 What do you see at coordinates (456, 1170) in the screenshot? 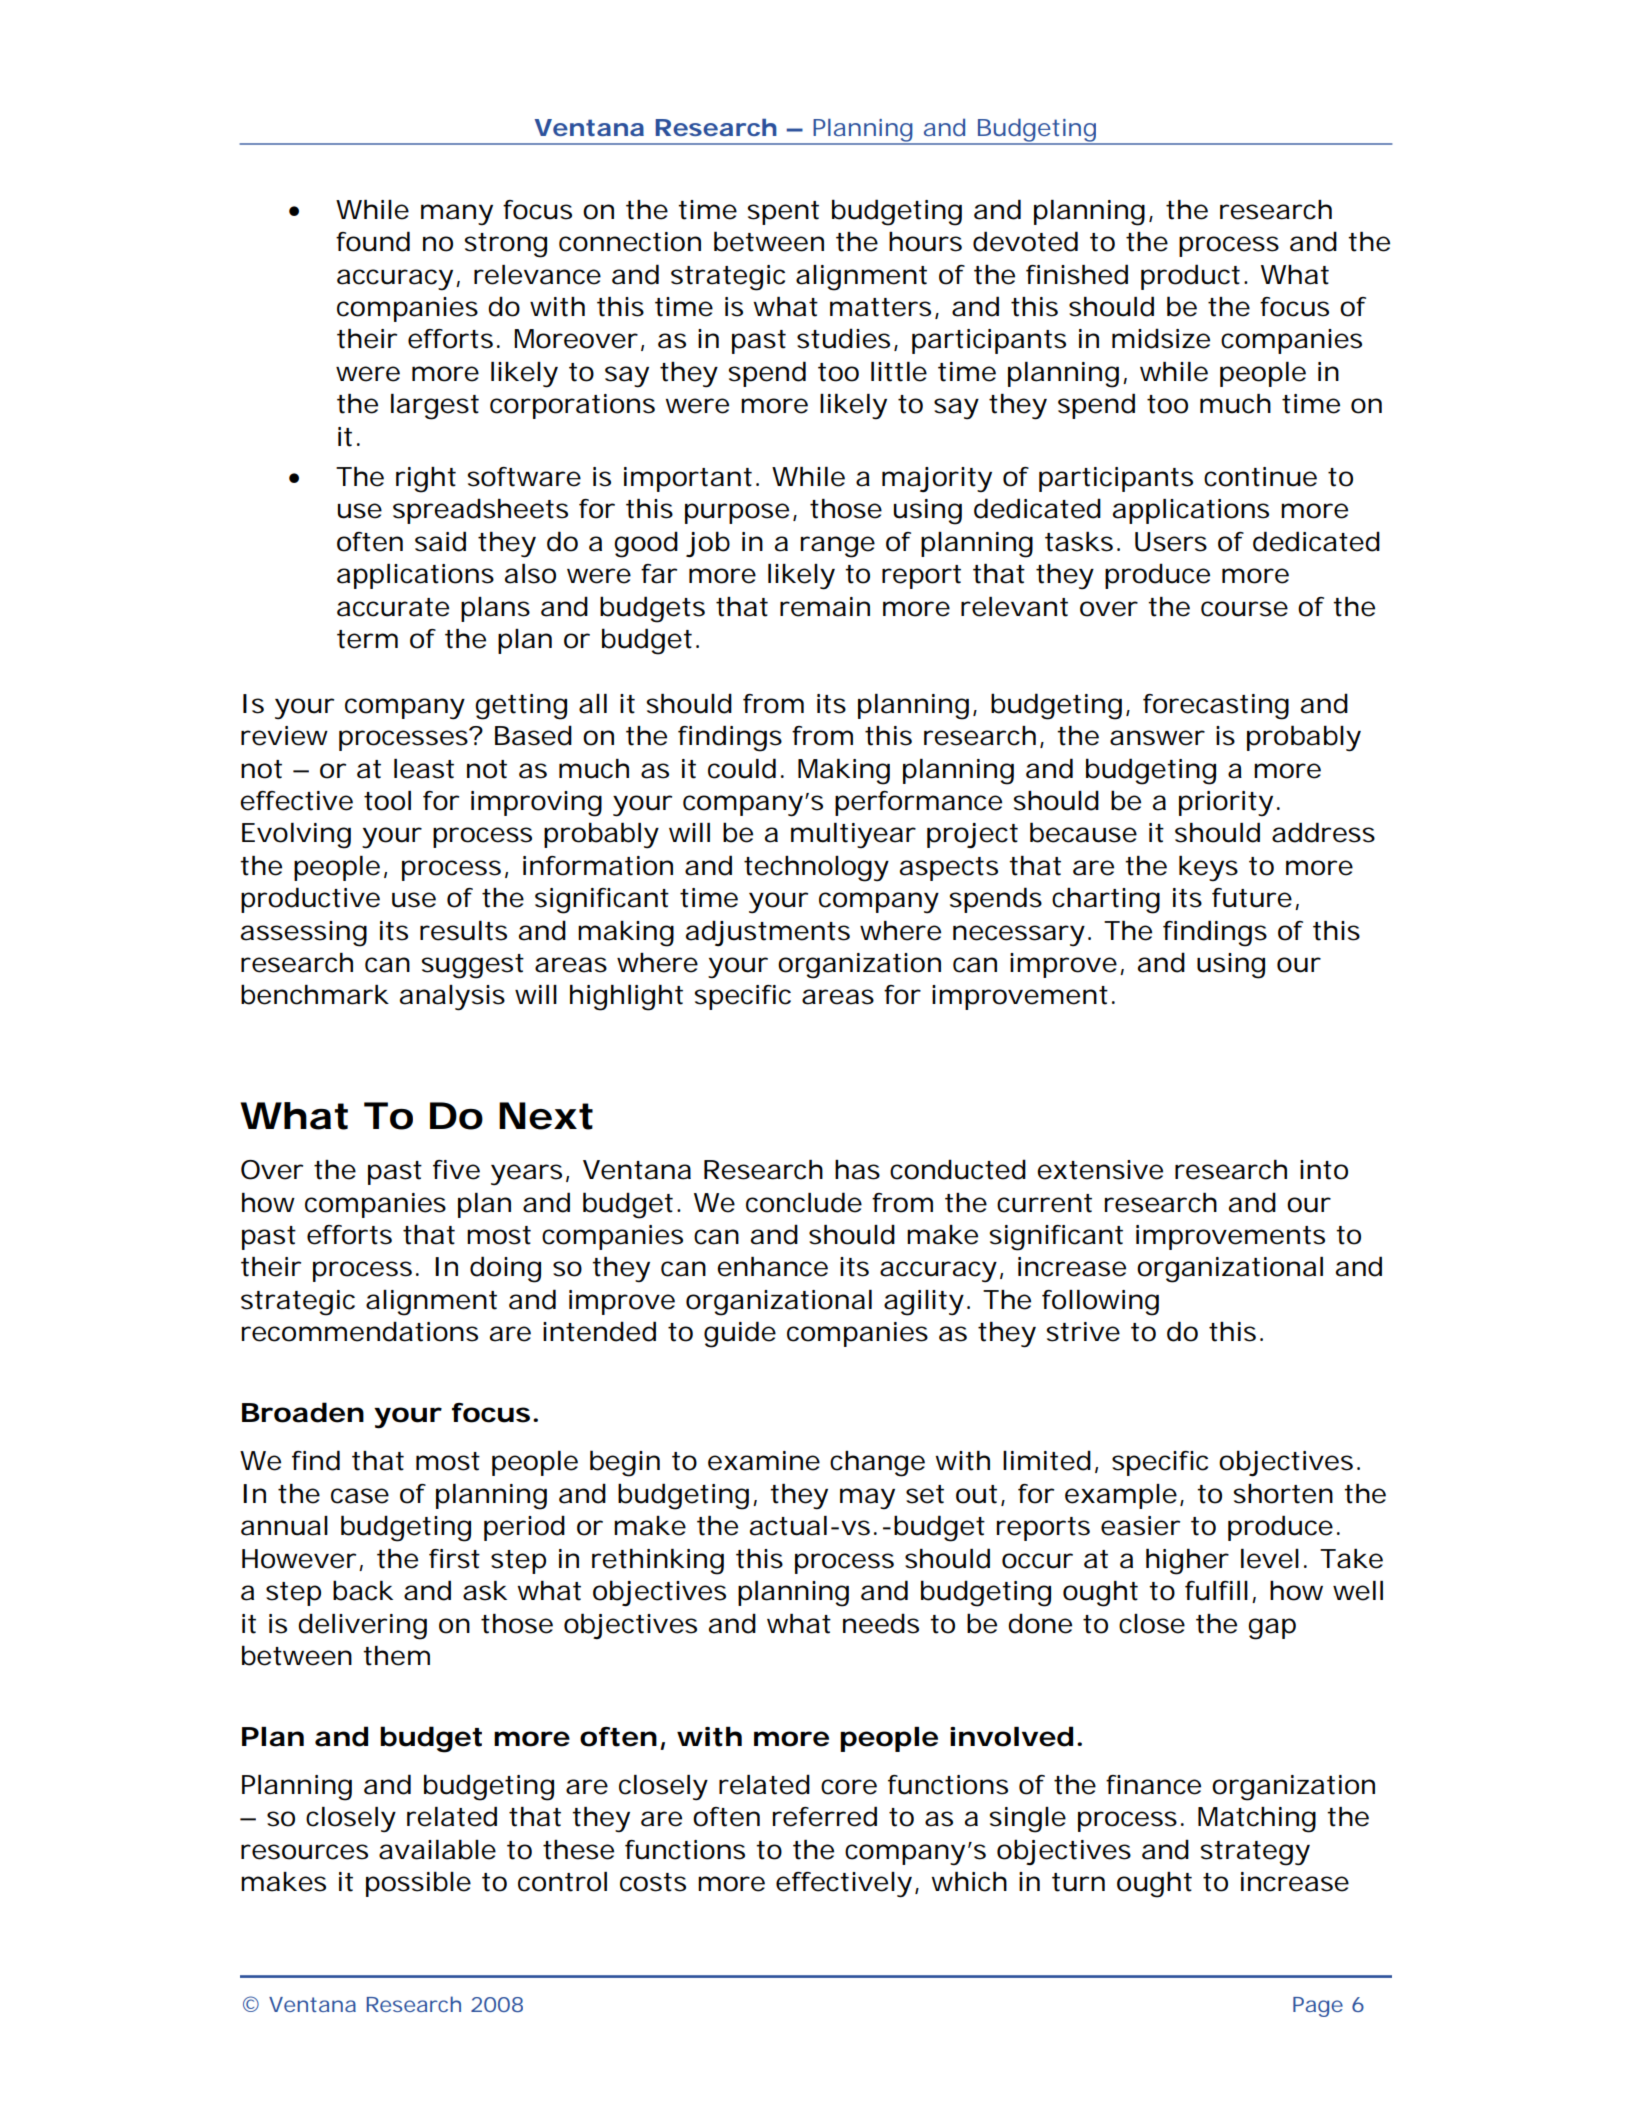
I see `five` at bounding box center [456, 1170].
